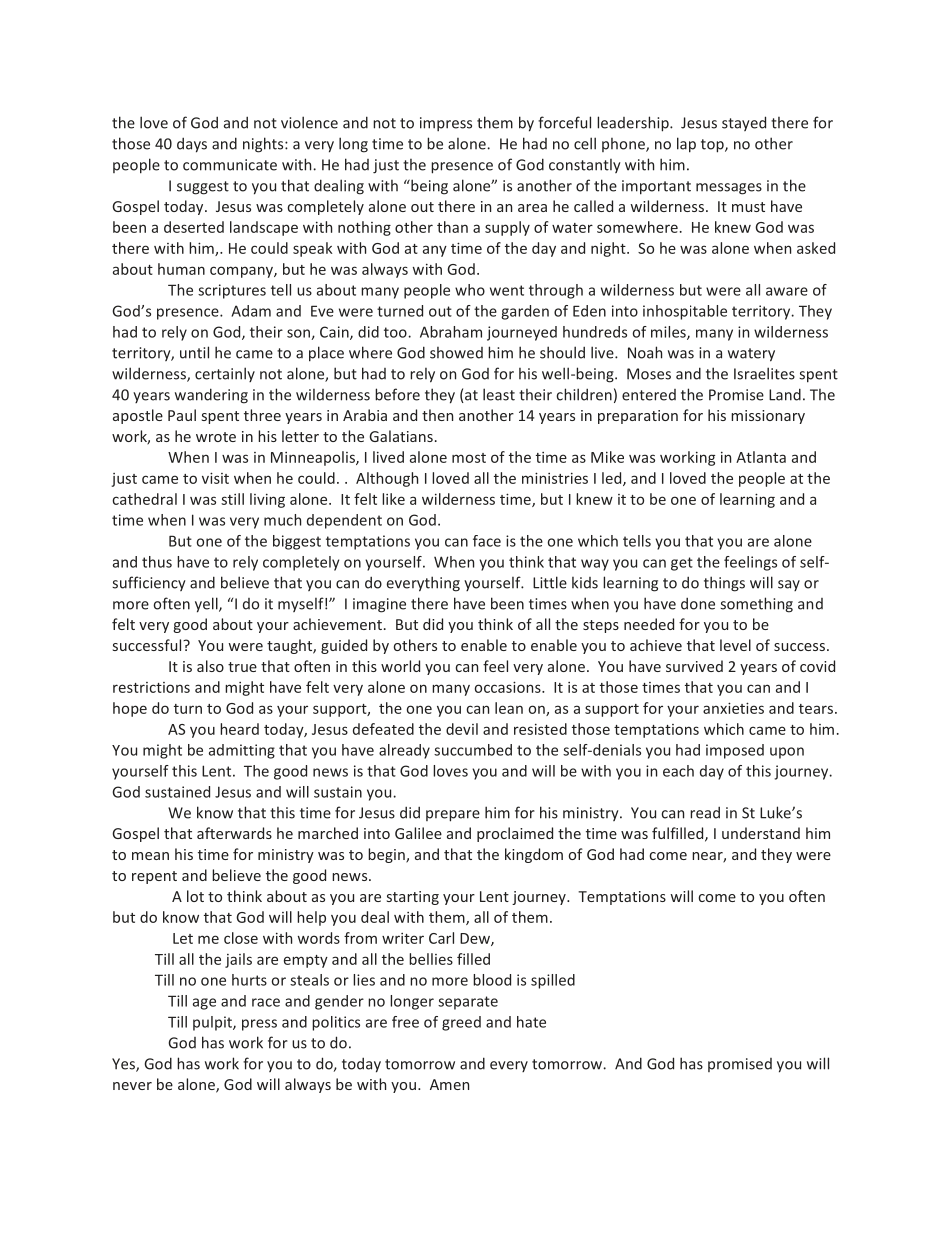 This page has height=1233, width=952. Describe the element at coordinates (132, 1086) in the page. I see `never` at that location.
